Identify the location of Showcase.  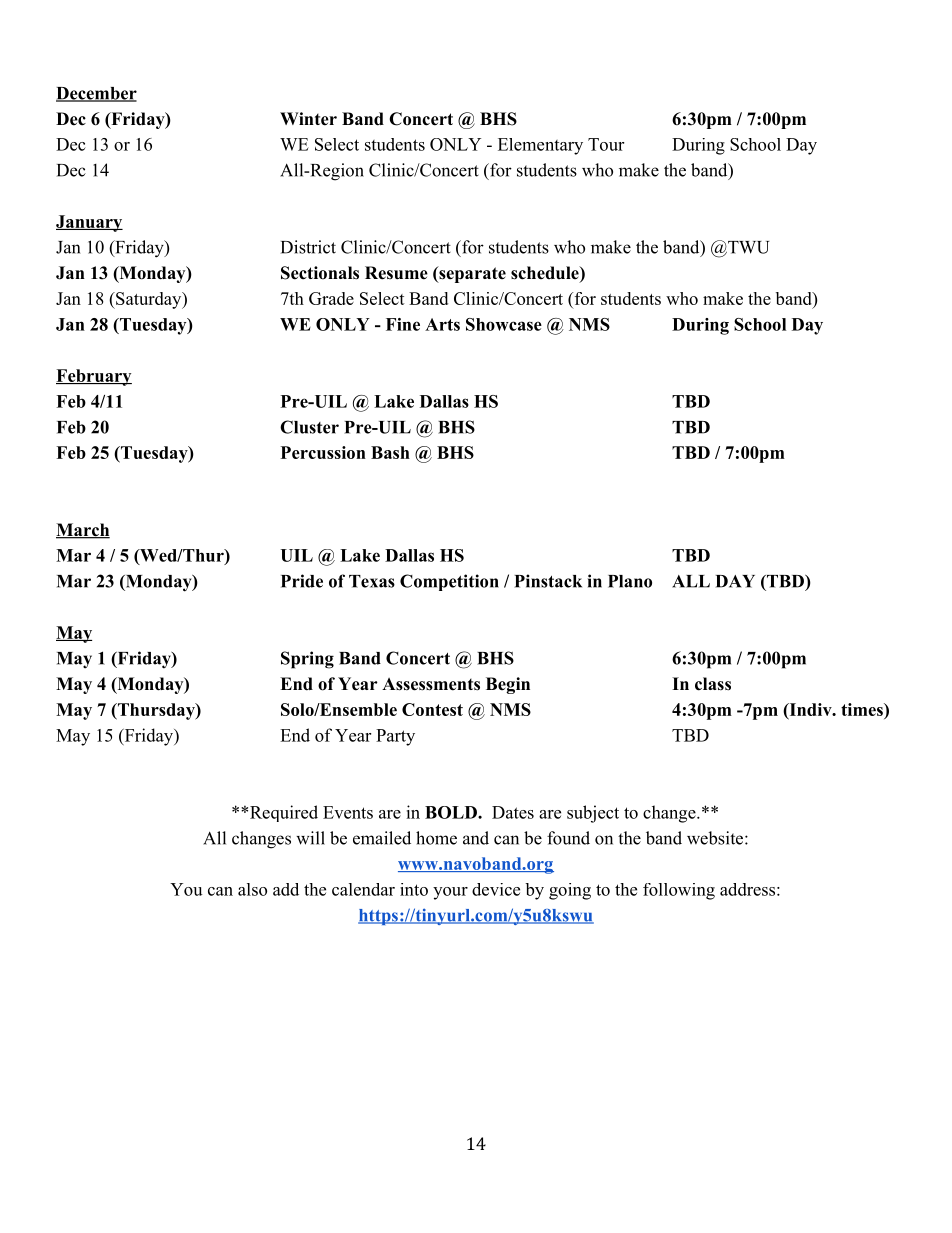
(504, 324).
